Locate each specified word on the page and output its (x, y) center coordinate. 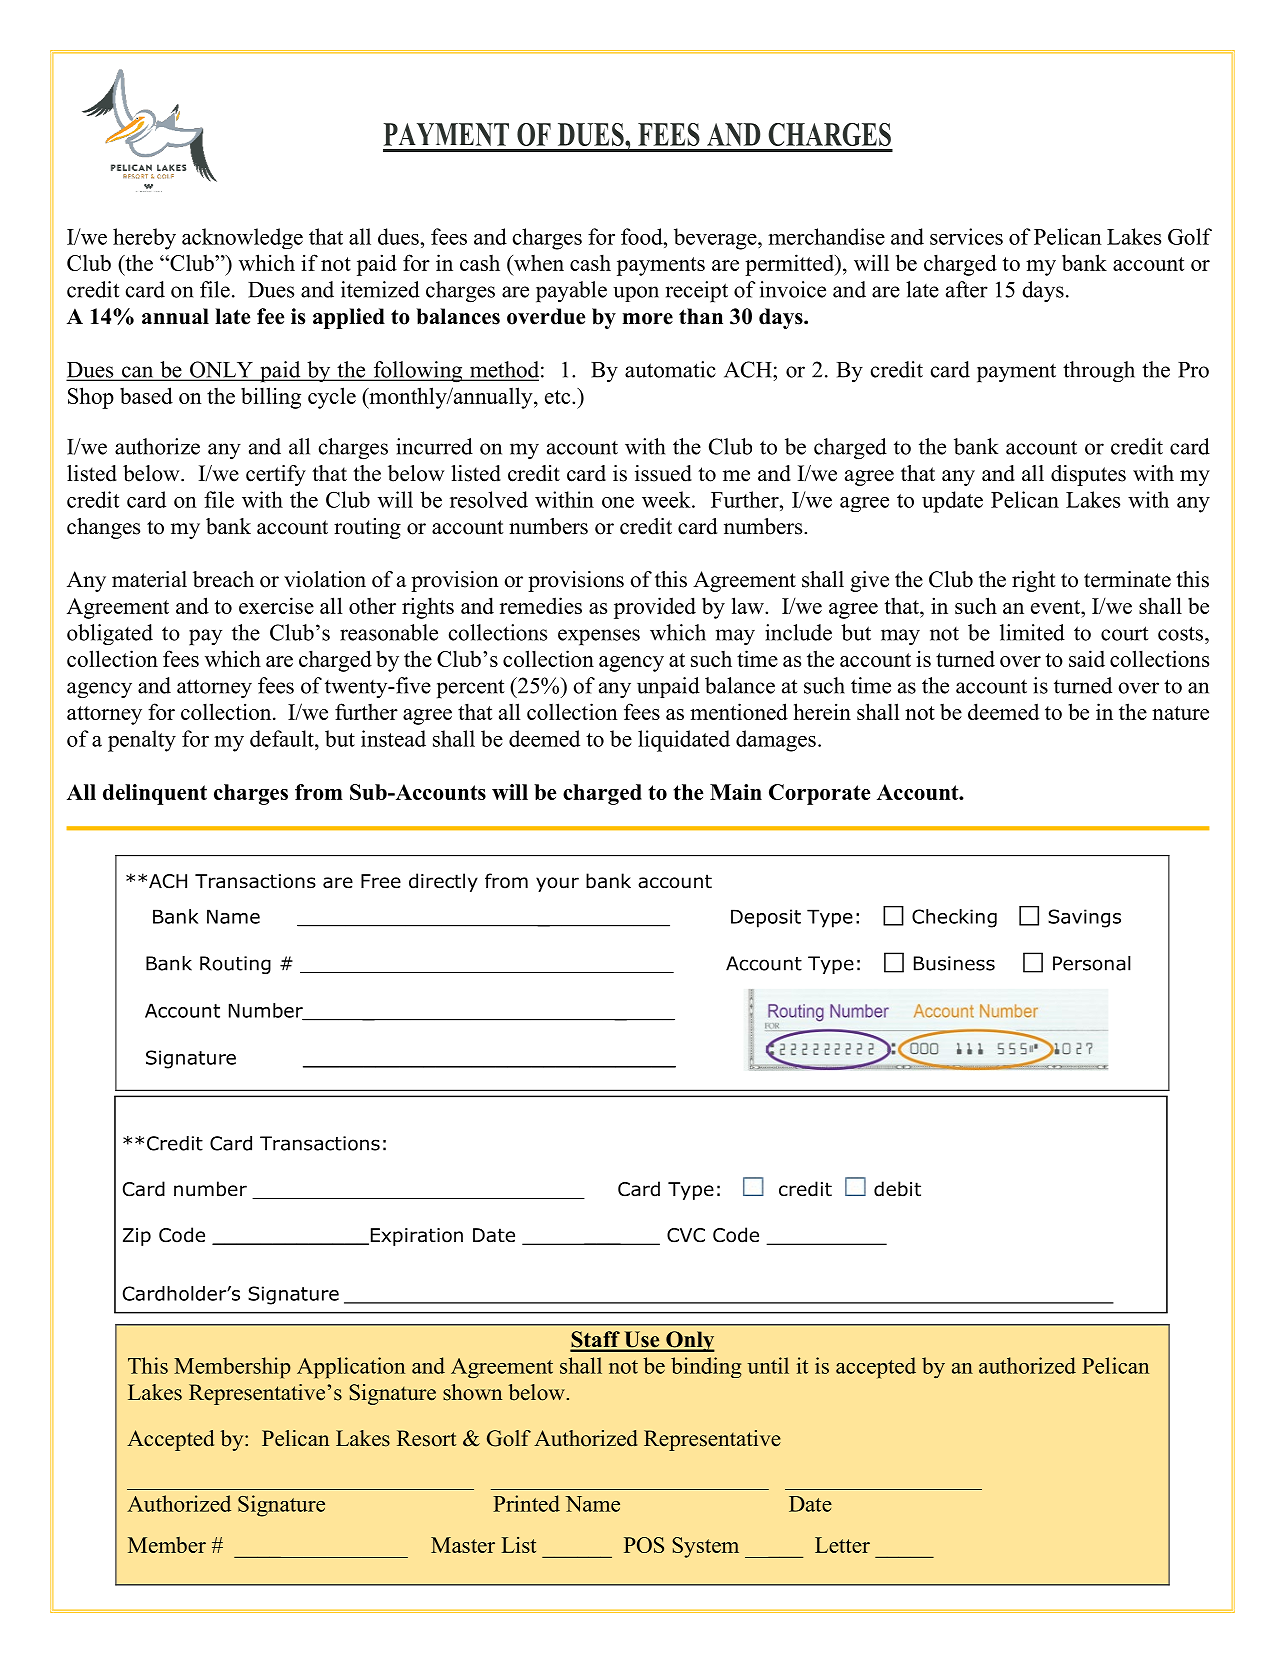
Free (381, 881)
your (557, 884)
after (967, 289)
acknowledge (242, 238)
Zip (137, 1237)
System (705, 1547)
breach (223, 579)
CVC (686, 1235)
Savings (1084, 918)
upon (636, 294)
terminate (1127, 579)
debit (897, 1189)
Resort (426, 1438)
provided (655, 608)
